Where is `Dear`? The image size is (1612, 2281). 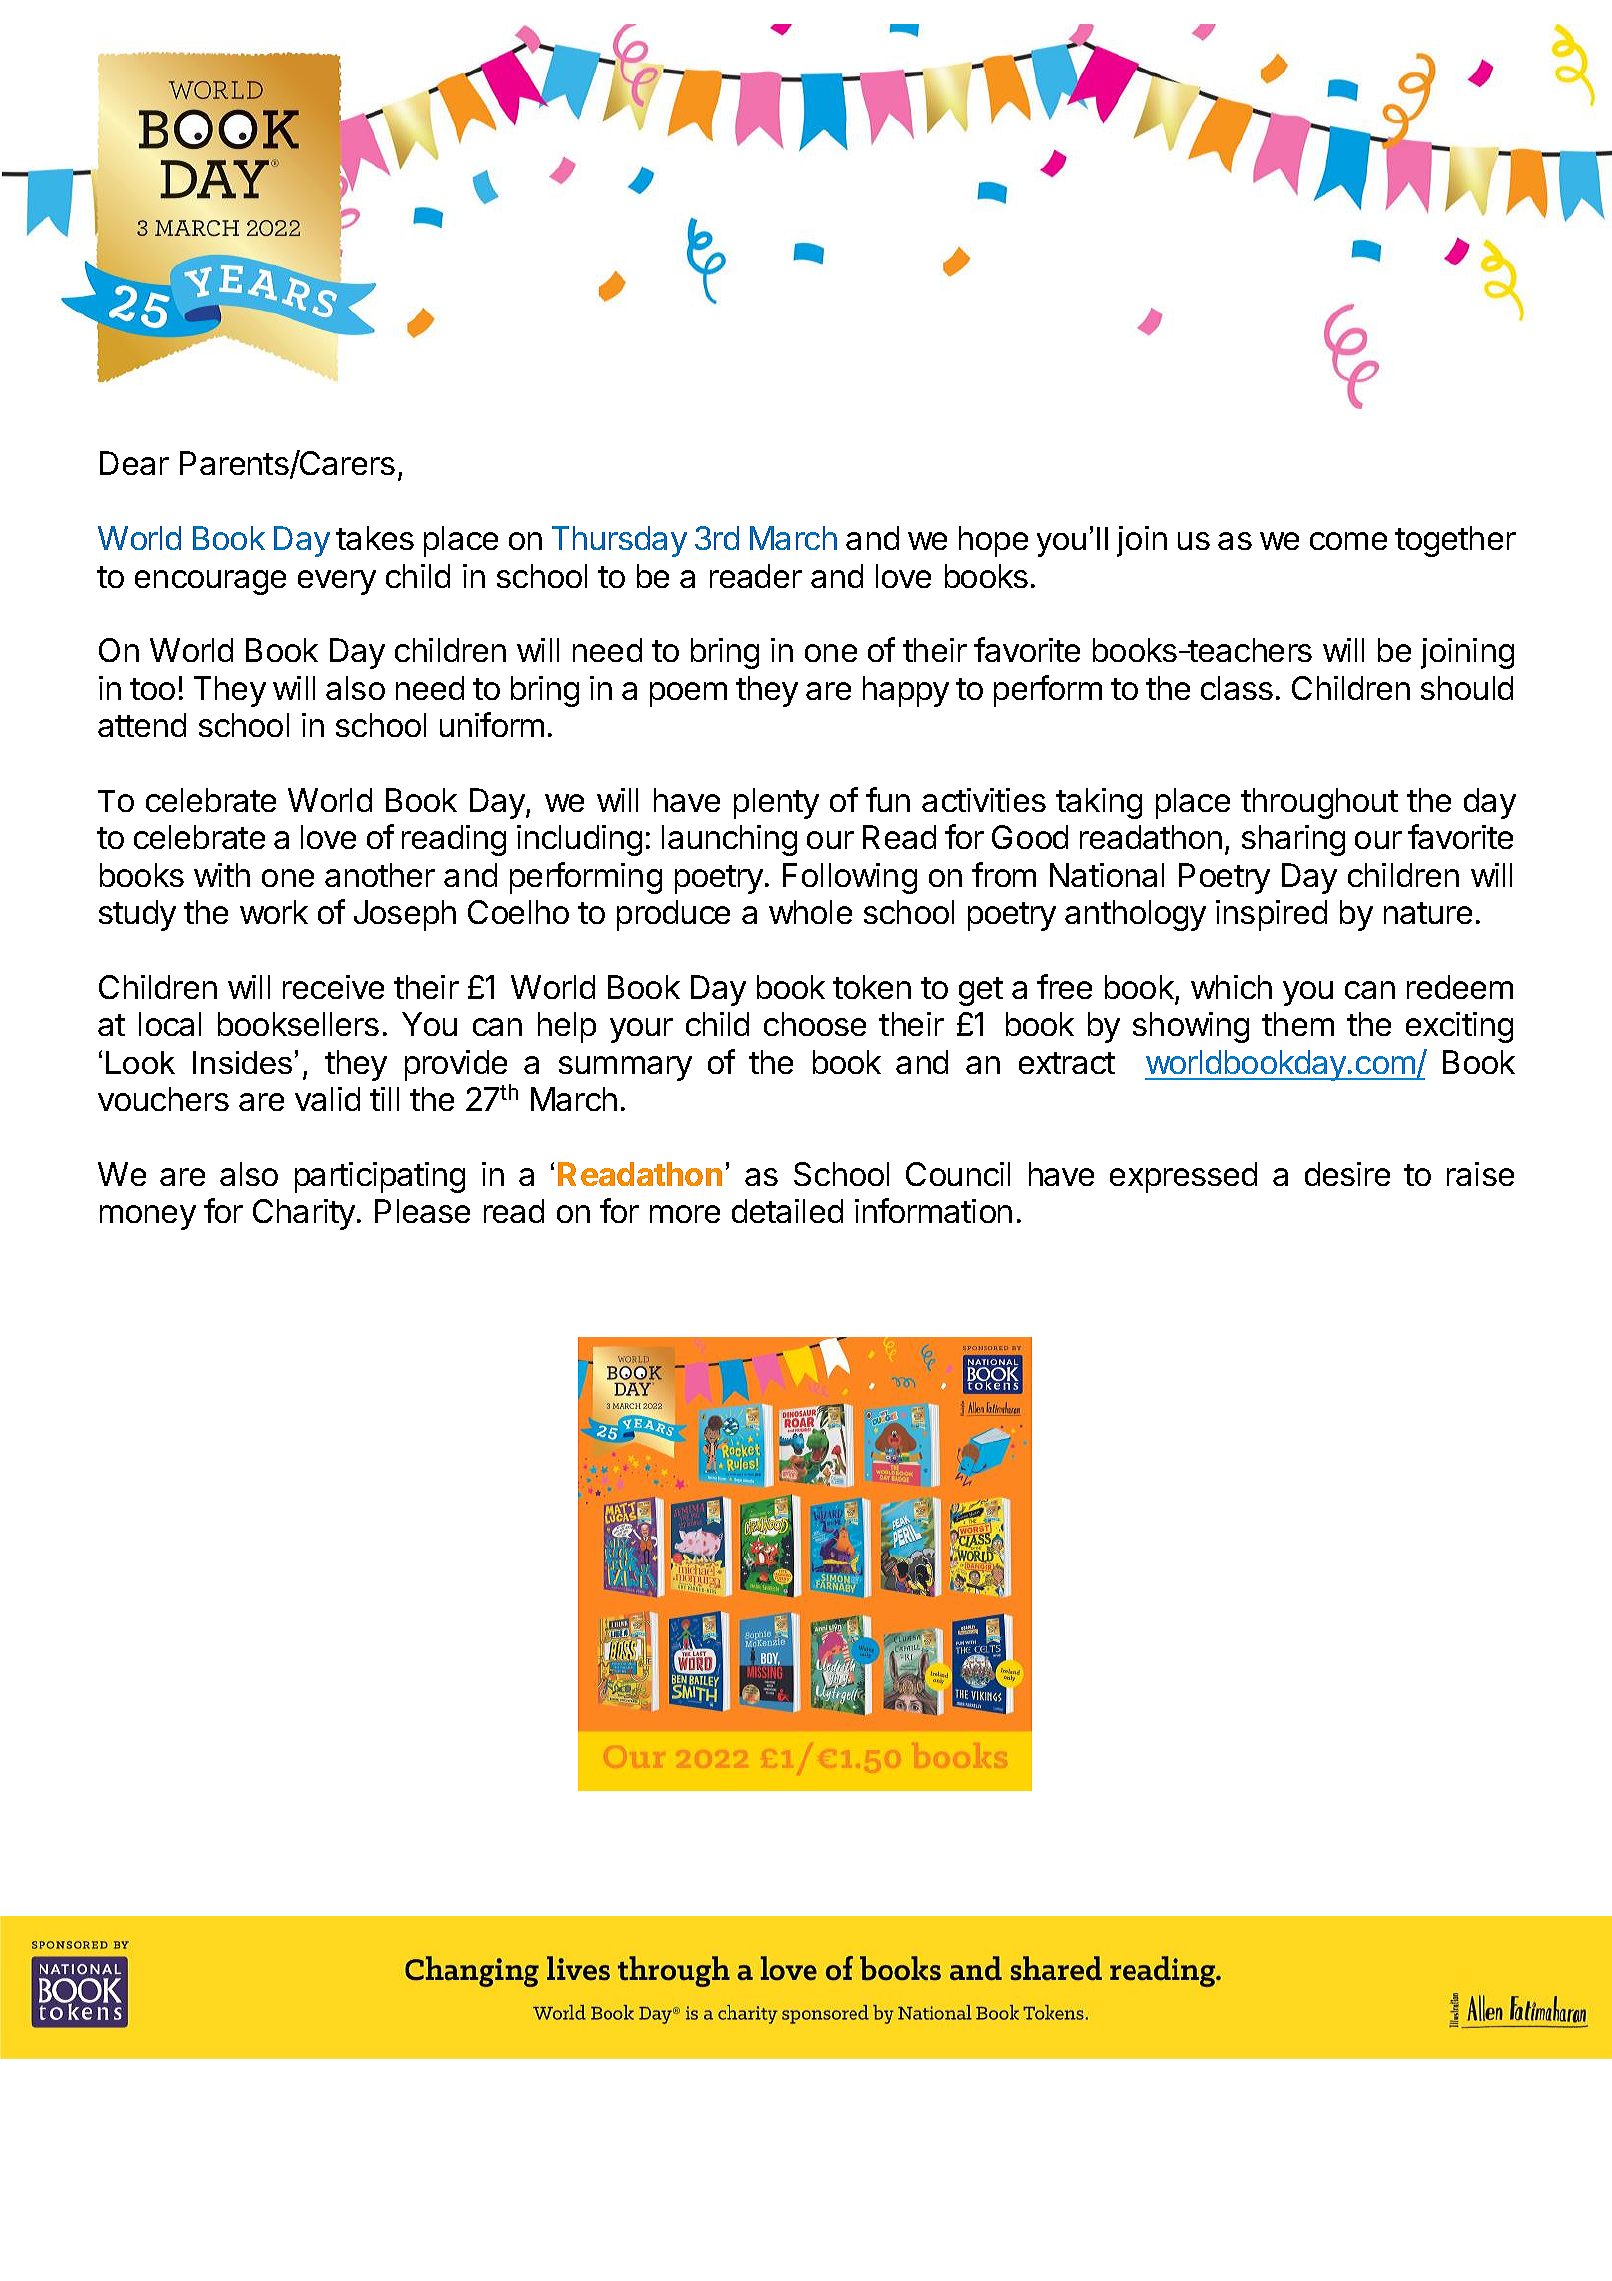
Dear is located at coordinates (134, 463).
